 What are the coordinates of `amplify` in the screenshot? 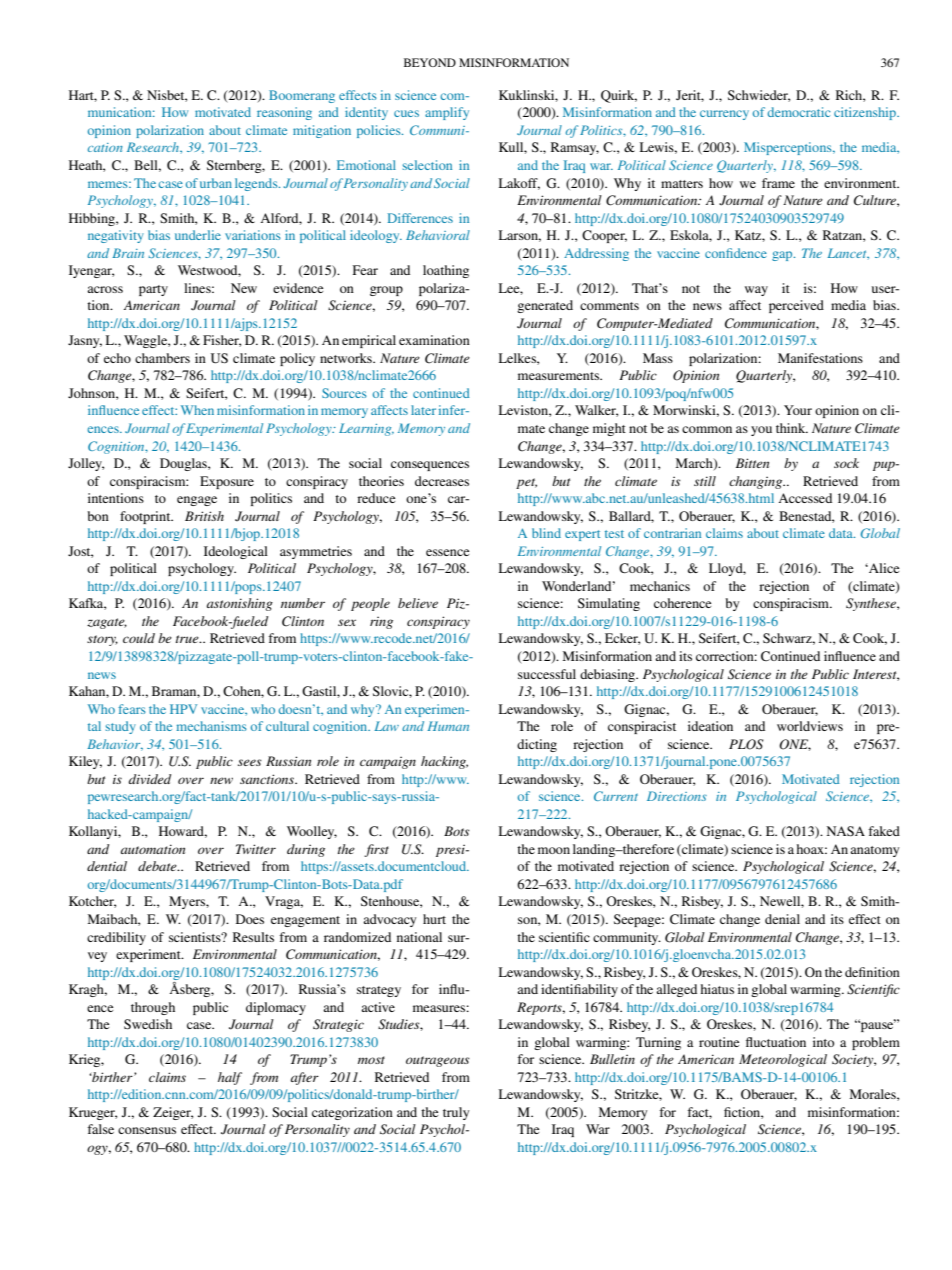 It's located at (447, 113).
